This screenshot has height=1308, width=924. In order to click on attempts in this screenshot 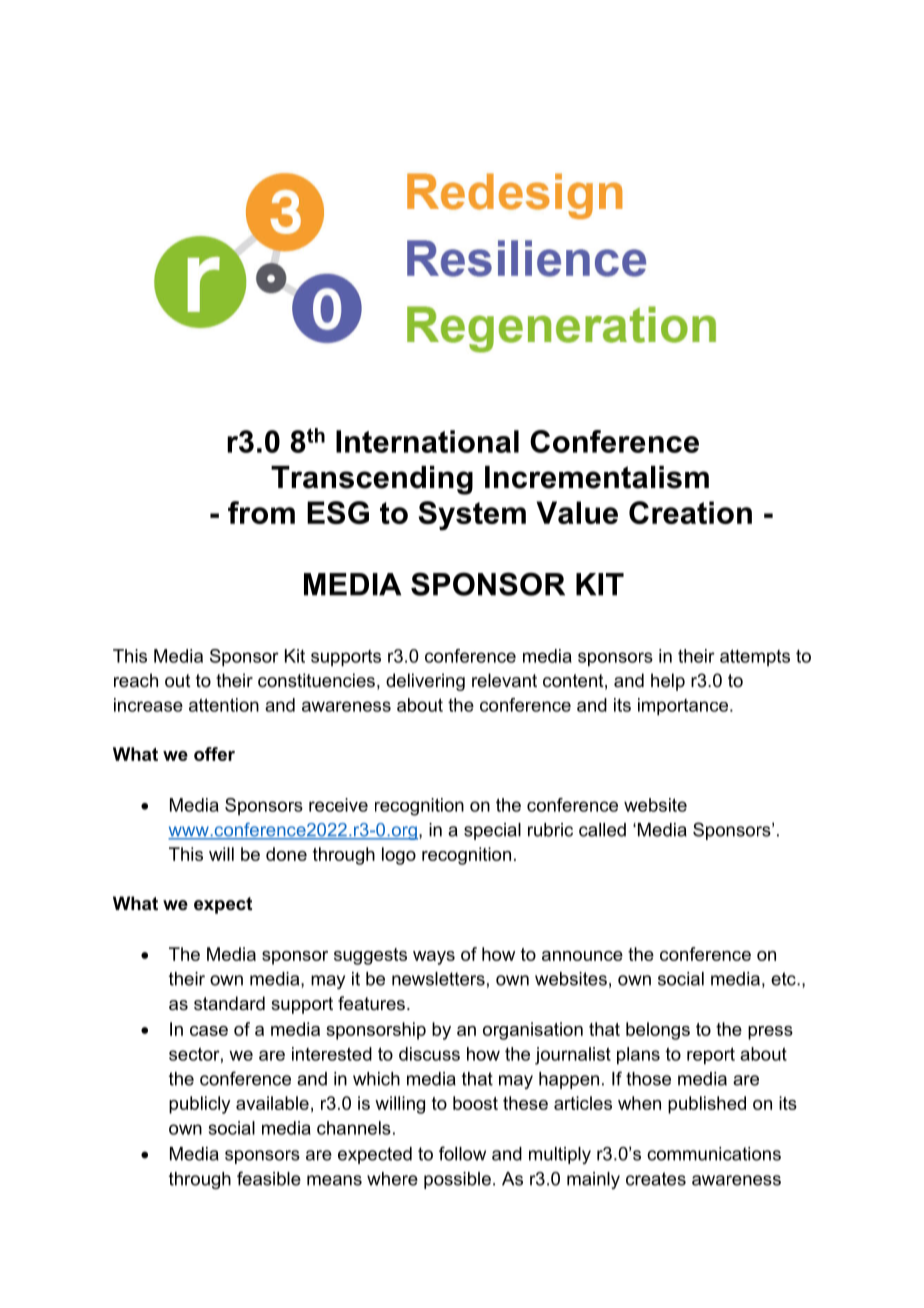, I will do `click(755, 657)`.
